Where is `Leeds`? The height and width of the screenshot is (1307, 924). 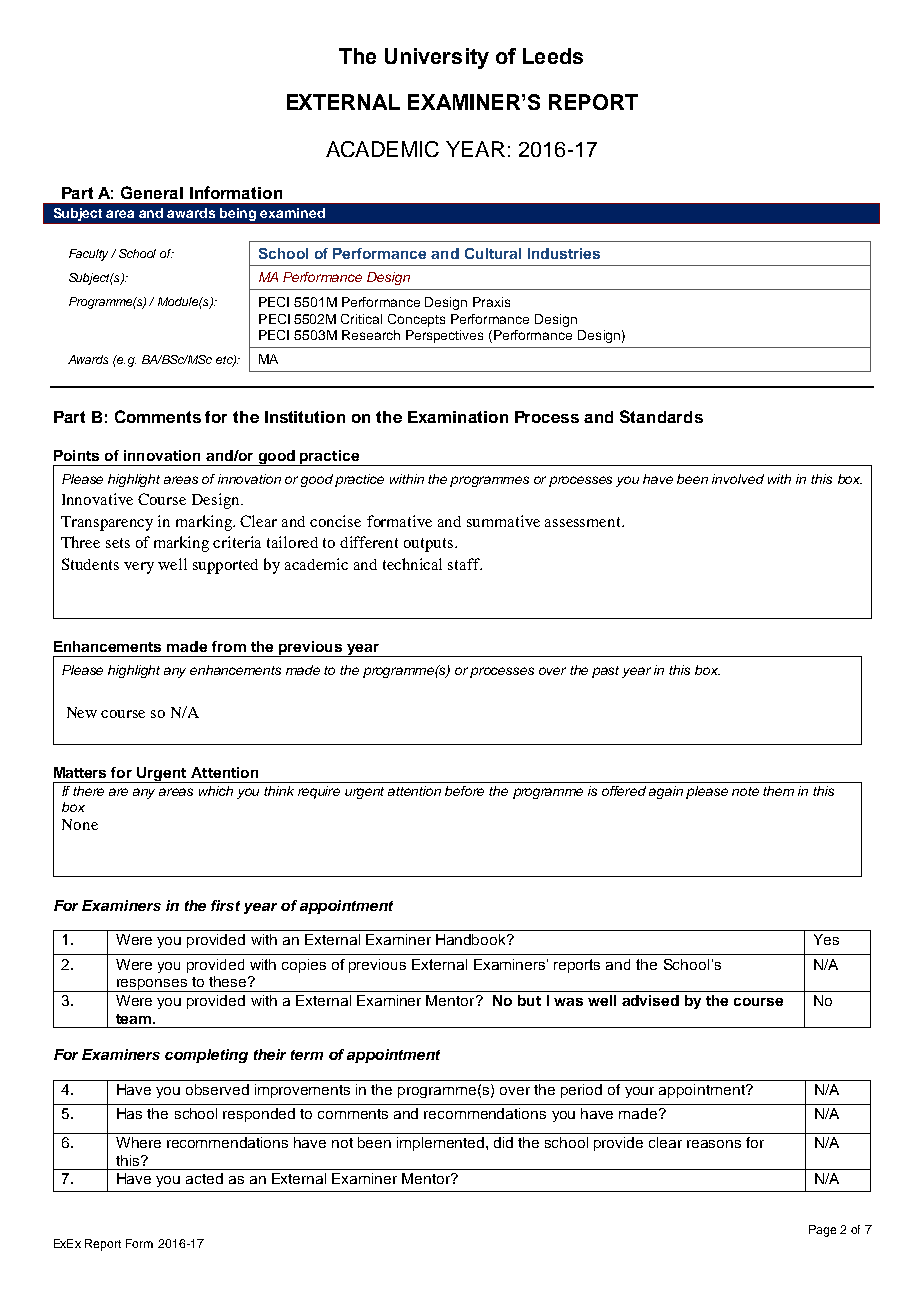
Leeds is located at coordinates (553, 56).
